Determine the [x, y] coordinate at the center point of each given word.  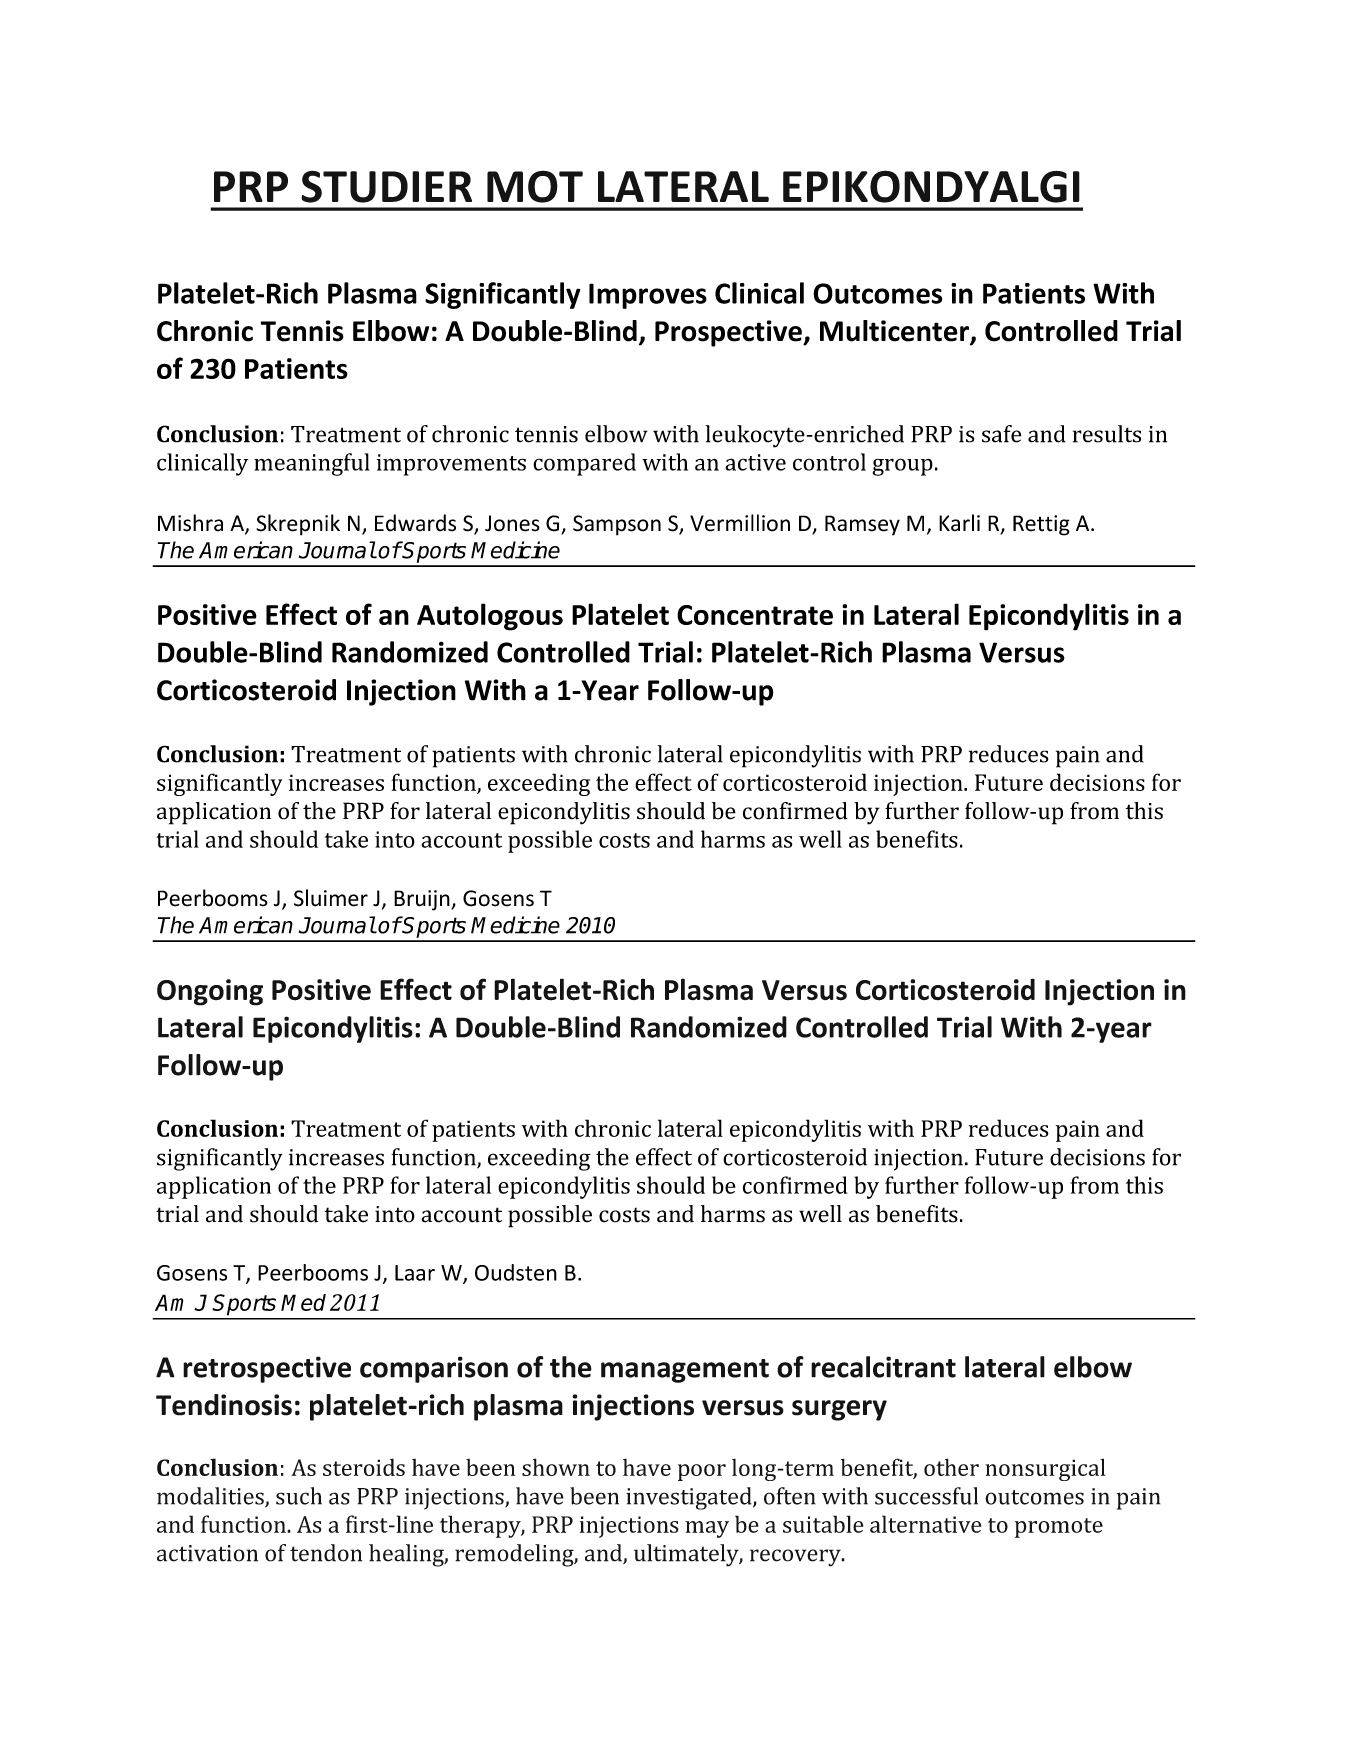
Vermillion [740, 523]
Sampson [617, 525]
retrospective [267, 1369]
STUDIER [386, 186]
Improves [648, 296]
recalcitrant [883, 1367]
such [299, 1496]
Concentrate [755, 615]
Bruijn [423, 900]
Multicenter [895, 332]
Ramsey [862, 525]
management [685, 1371]
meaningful [312, 464]
